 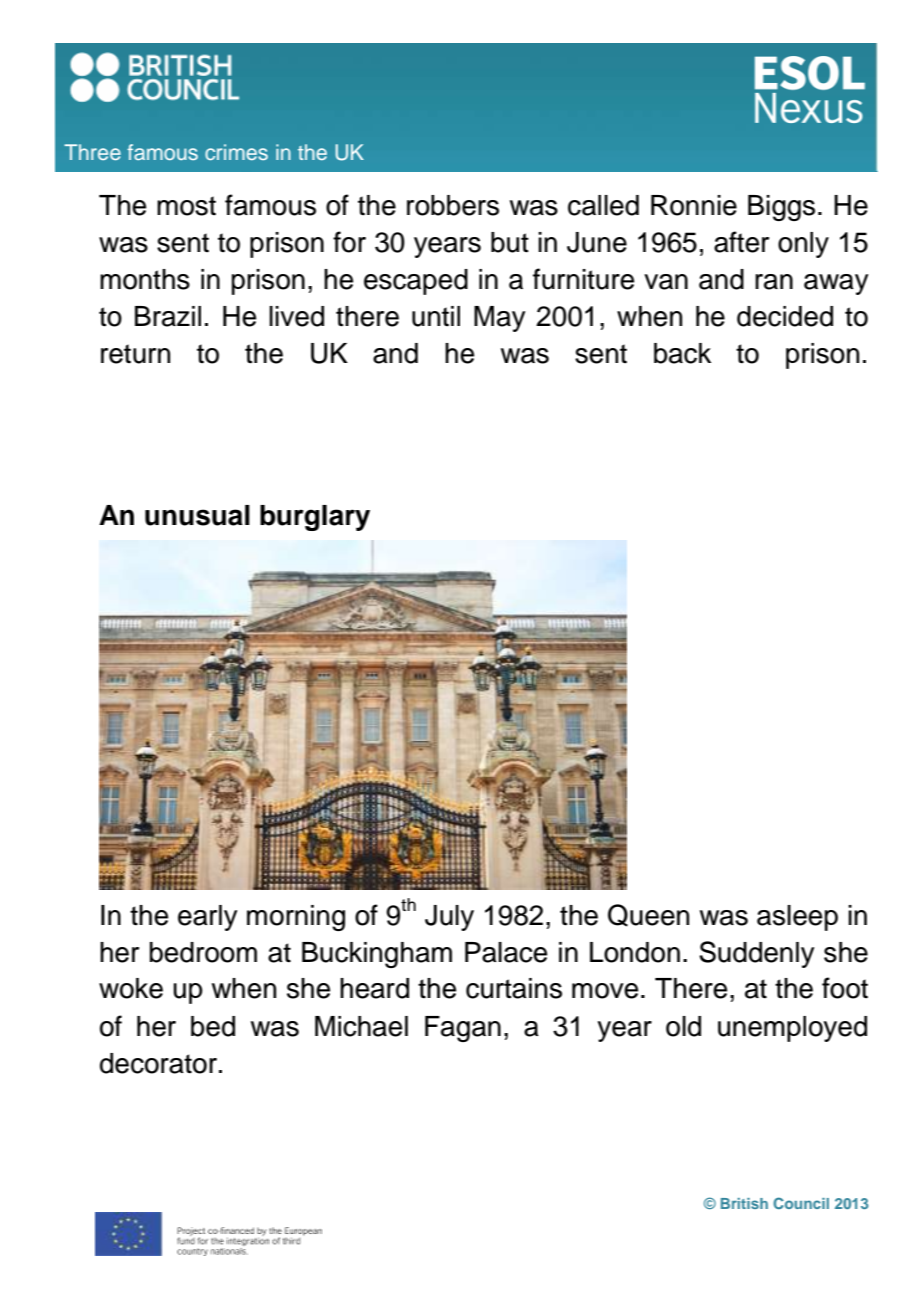 What do you see at coordinates (453, 205) in the screenshot?
I see `robbers` at bounding box center [453, 205].
